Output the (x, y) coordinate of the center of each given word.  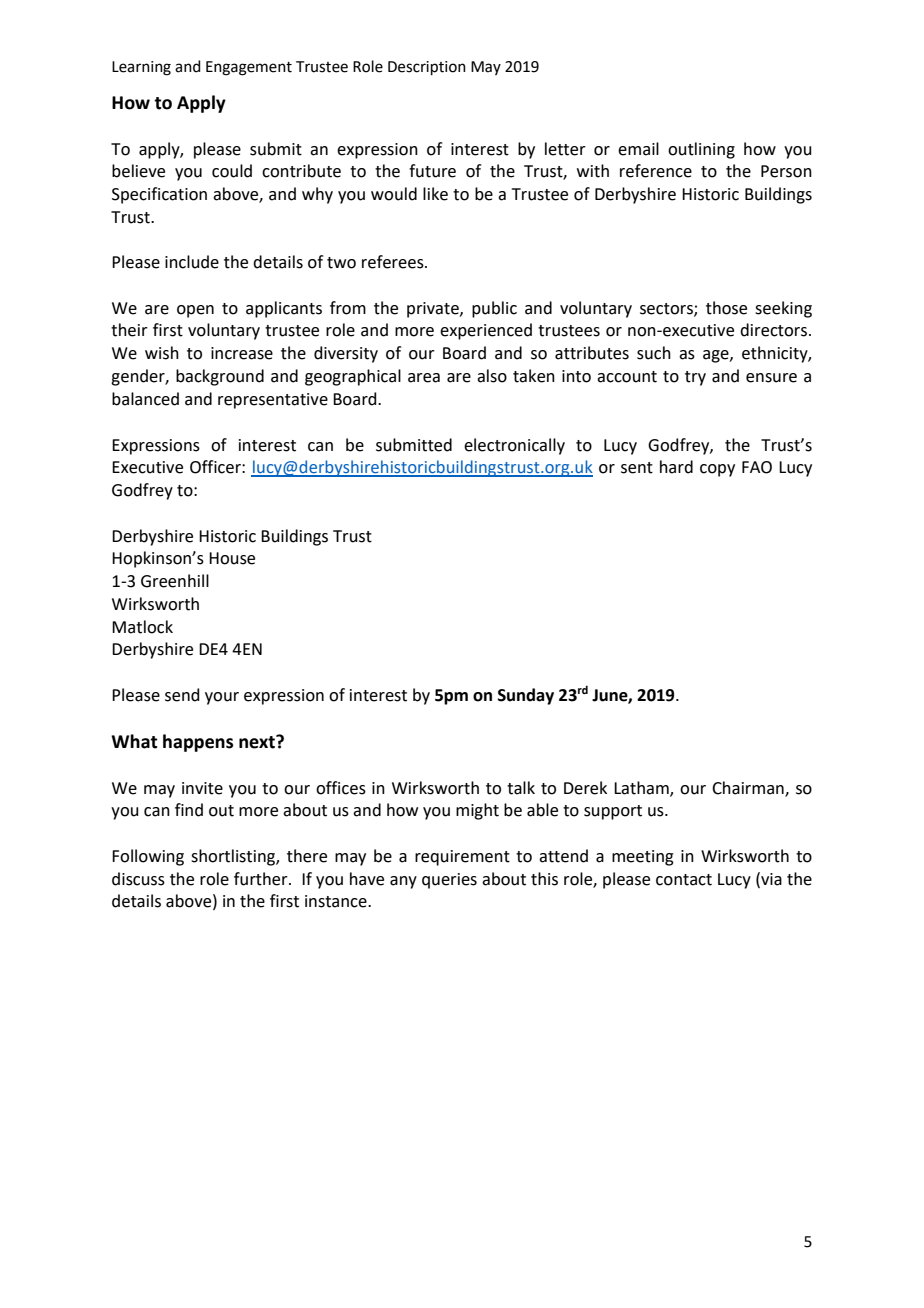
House (232, 558)
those (726, 308)
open (195, 311)
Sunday (526, 696)
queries (449, 881)
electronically (514, 446)
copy (717, 470)
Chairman (749, 788)
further (262, 879)
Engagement (249, 68)
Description (427, 68)
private (434, 310)
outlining (701, 150)
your (222, 698)
